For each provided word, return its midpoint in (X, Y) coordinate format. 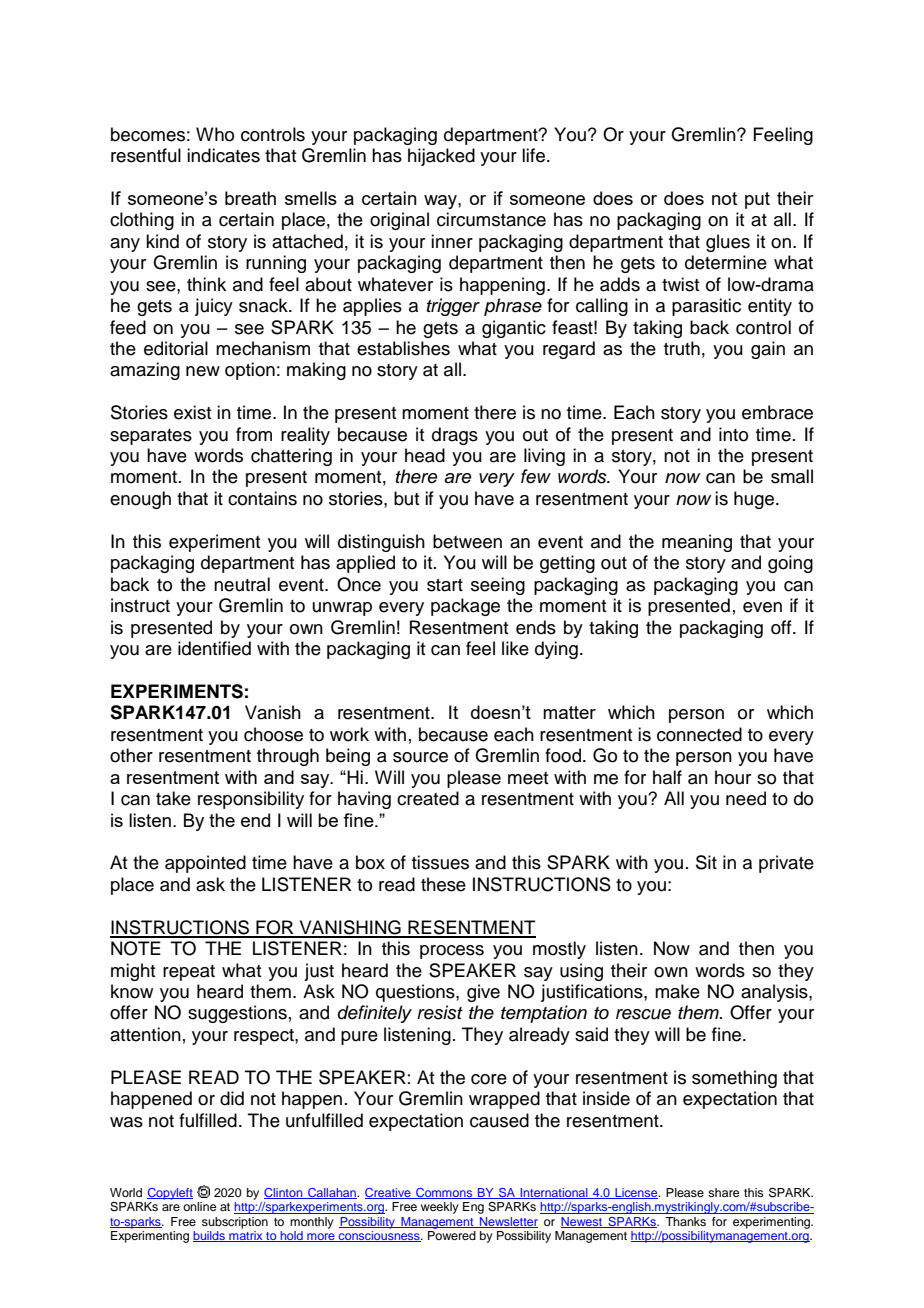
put (757, 200)
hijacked (441, 157)
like (515, 648)
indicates (223, 155)
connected (699, 734)
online (199, 1206)
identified (214, 648)
